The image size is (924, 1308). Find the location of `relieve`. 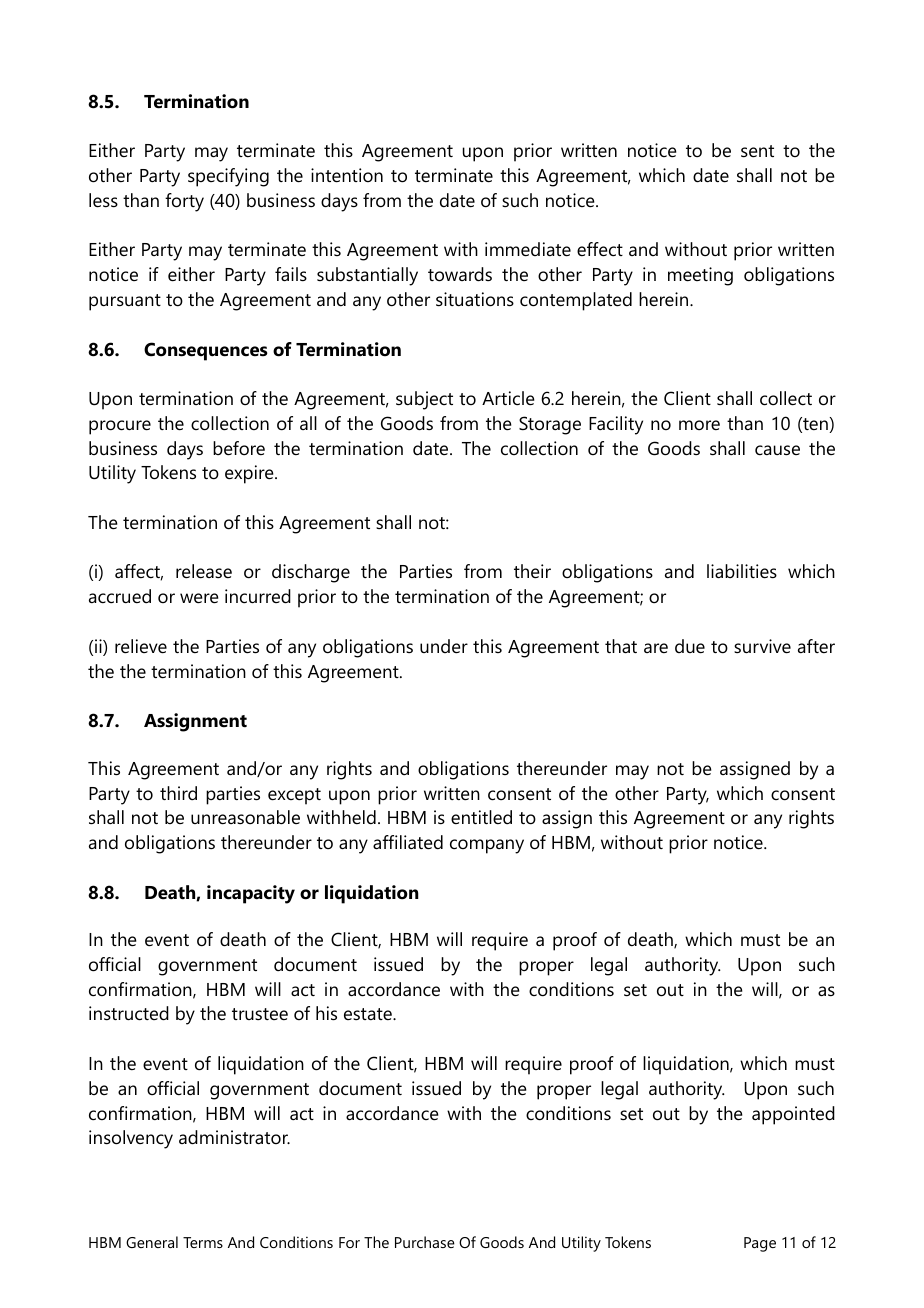

relieve is located at coordinates (141, 646).
